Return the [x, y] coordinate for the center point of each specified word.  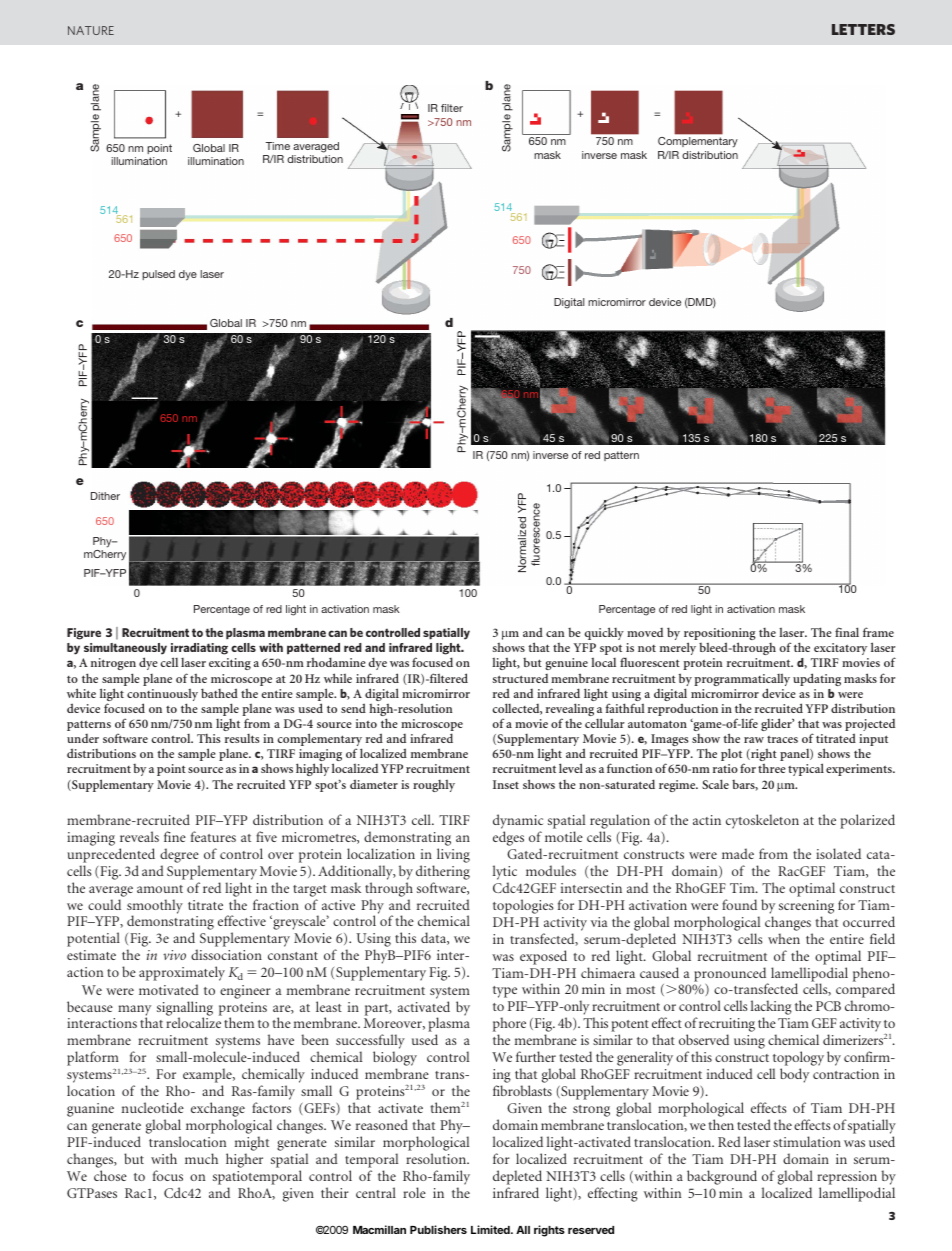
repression [847, 1178]
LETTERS [863, 29]
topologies [523, 906]
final [847, 632]
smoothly [155, 907]
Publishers [438, 1229]
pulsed [158, 275]
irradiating [199, 650]
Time [278, 146]
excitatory [840, 649]
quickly [604, 633]
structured [520, 678]
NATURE [91, 30]
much [201, 1158]
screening [806, 908]
